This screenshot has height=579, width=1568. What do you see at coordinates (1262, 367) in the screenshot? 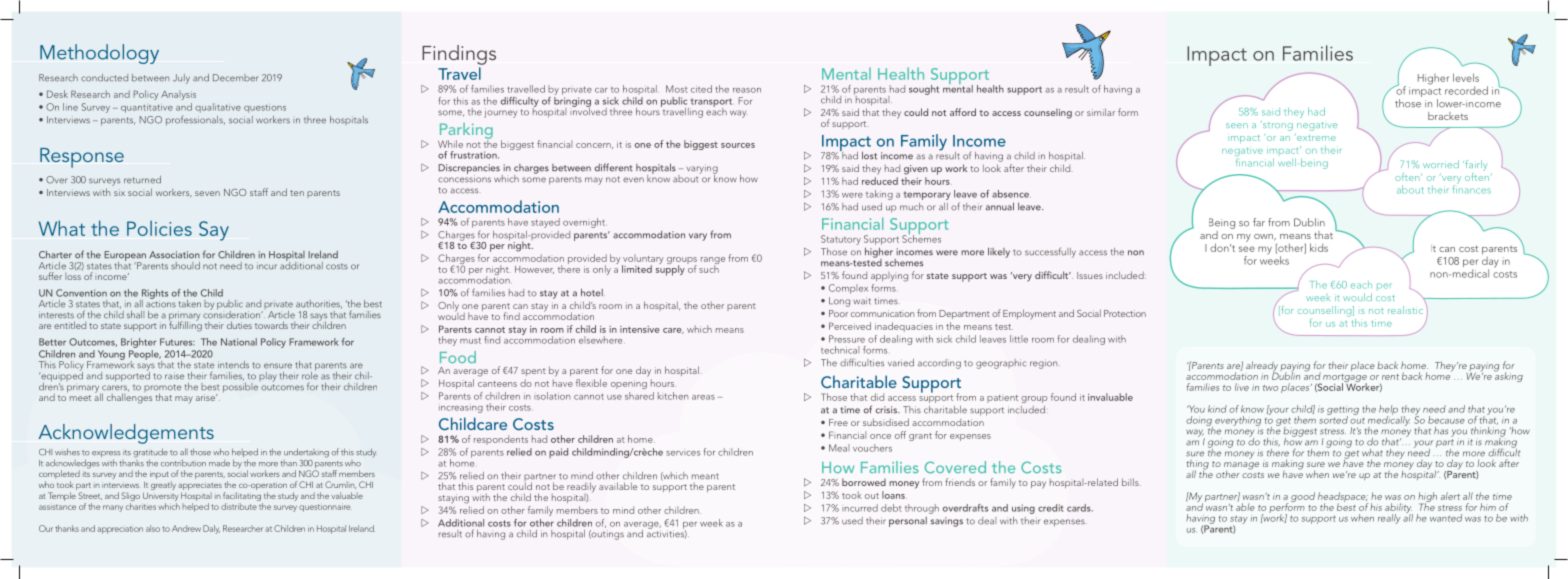
I see `already` at bounding box center [1262, 367].
